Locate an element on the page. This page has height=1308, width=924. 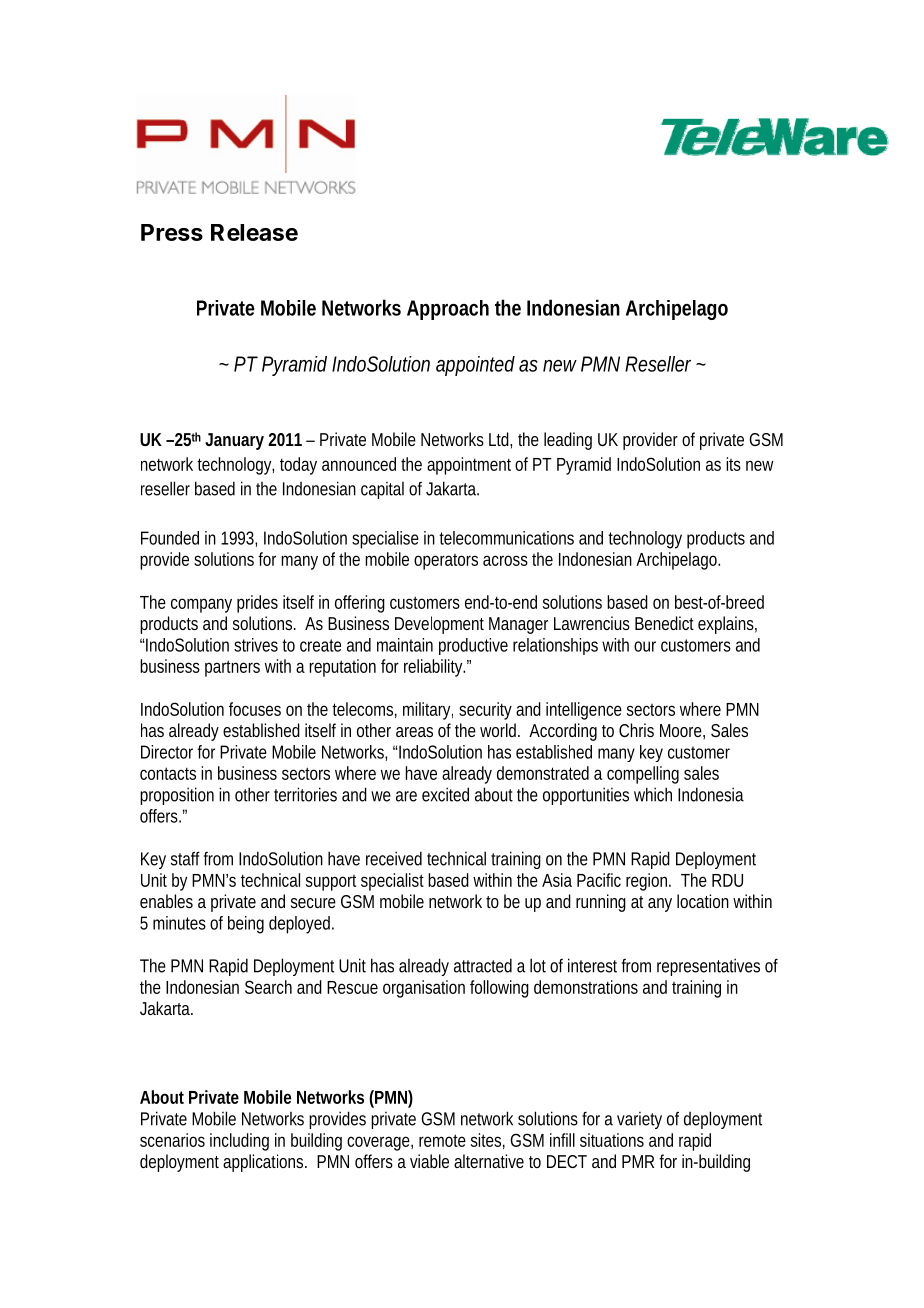
remote is located at coordinates (442, 1140).
